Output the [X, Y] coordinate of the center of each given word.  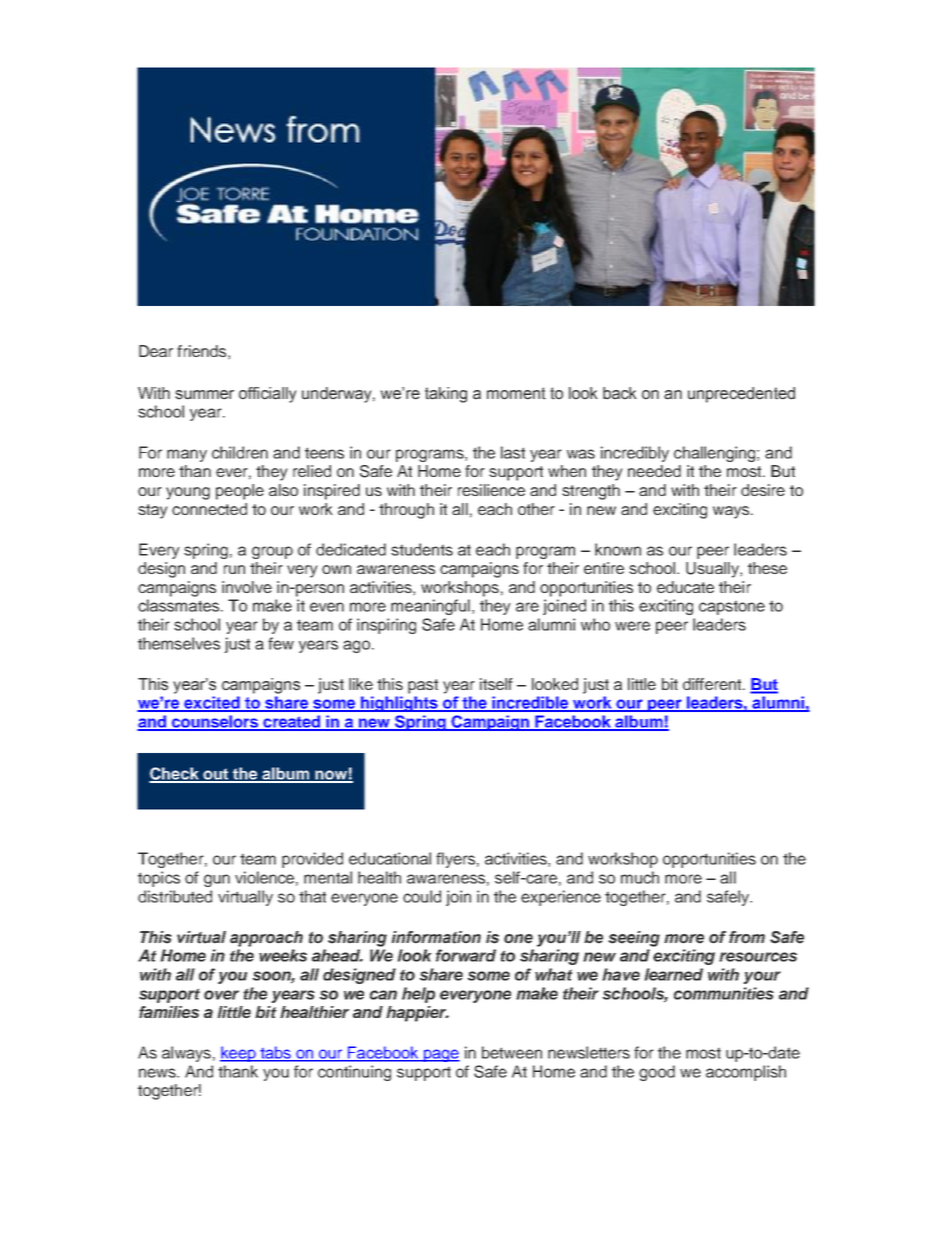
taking [446, 395]
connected [209, 509]
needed [654, 471]
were [632, 626]
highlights [399, 704]
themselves [179, 643]
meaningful [430, 607]
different [713, 684]
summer [204, 395]
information [436, 937]
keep [239, 1054]
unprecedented [741, 395]
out [216, 775]
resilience [491, 490]
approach [266, 939]
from [747, 937]
